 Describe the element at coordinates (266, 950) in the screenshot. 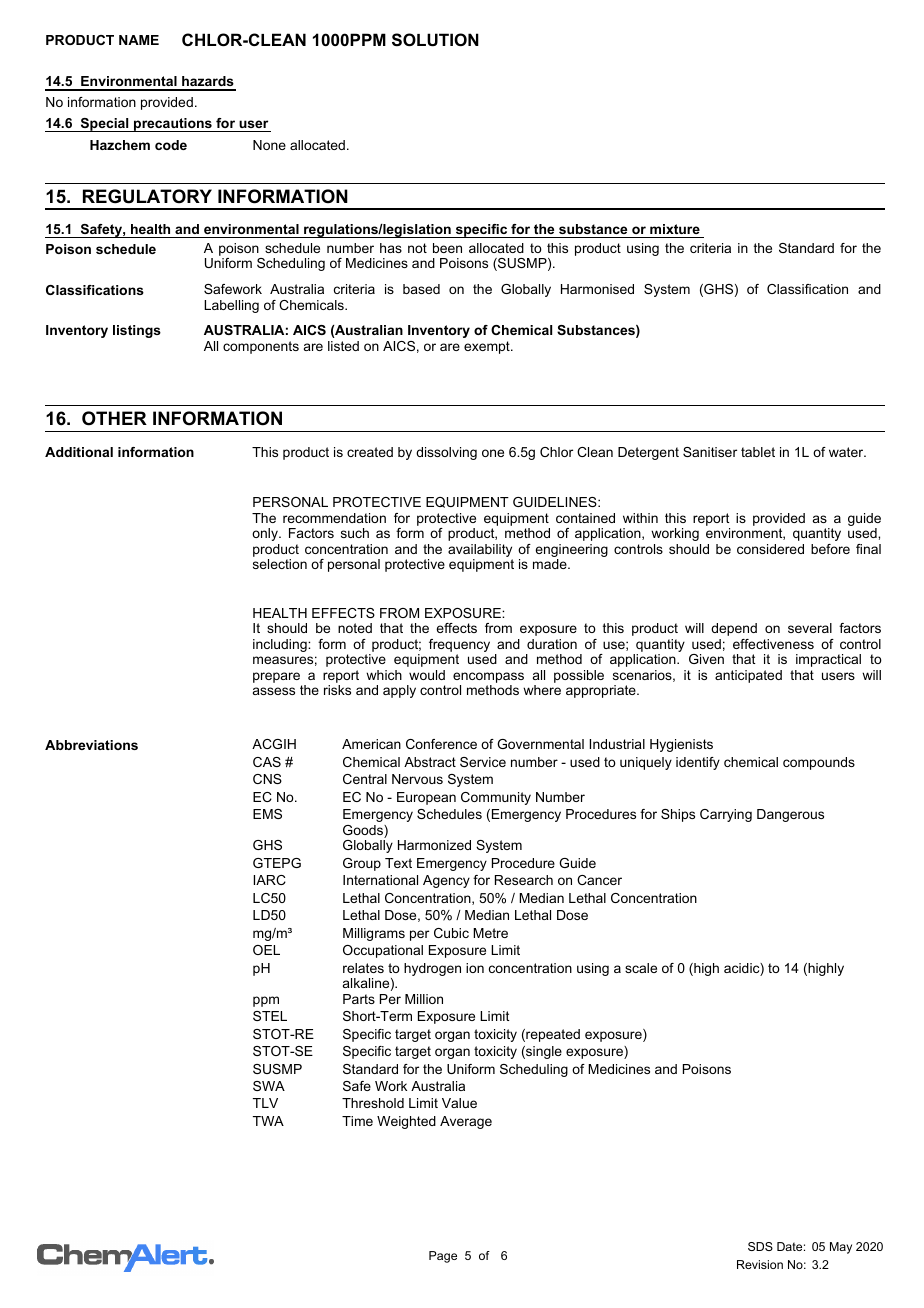

I see `OEL` at that location.
